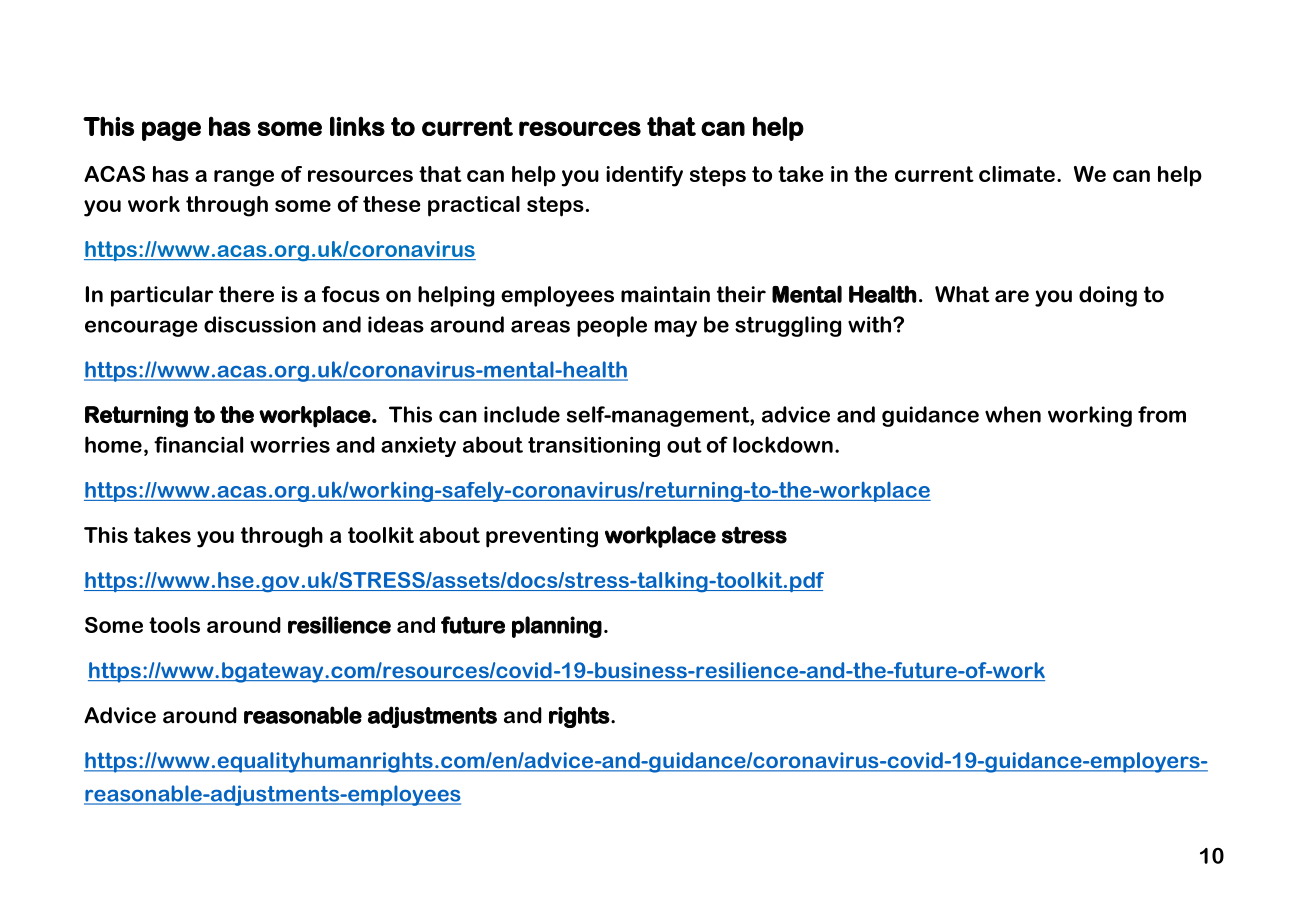 Image resolution: width=1308 pixels, height=924 pixels. I want to click on tools, so click(174, 625).
